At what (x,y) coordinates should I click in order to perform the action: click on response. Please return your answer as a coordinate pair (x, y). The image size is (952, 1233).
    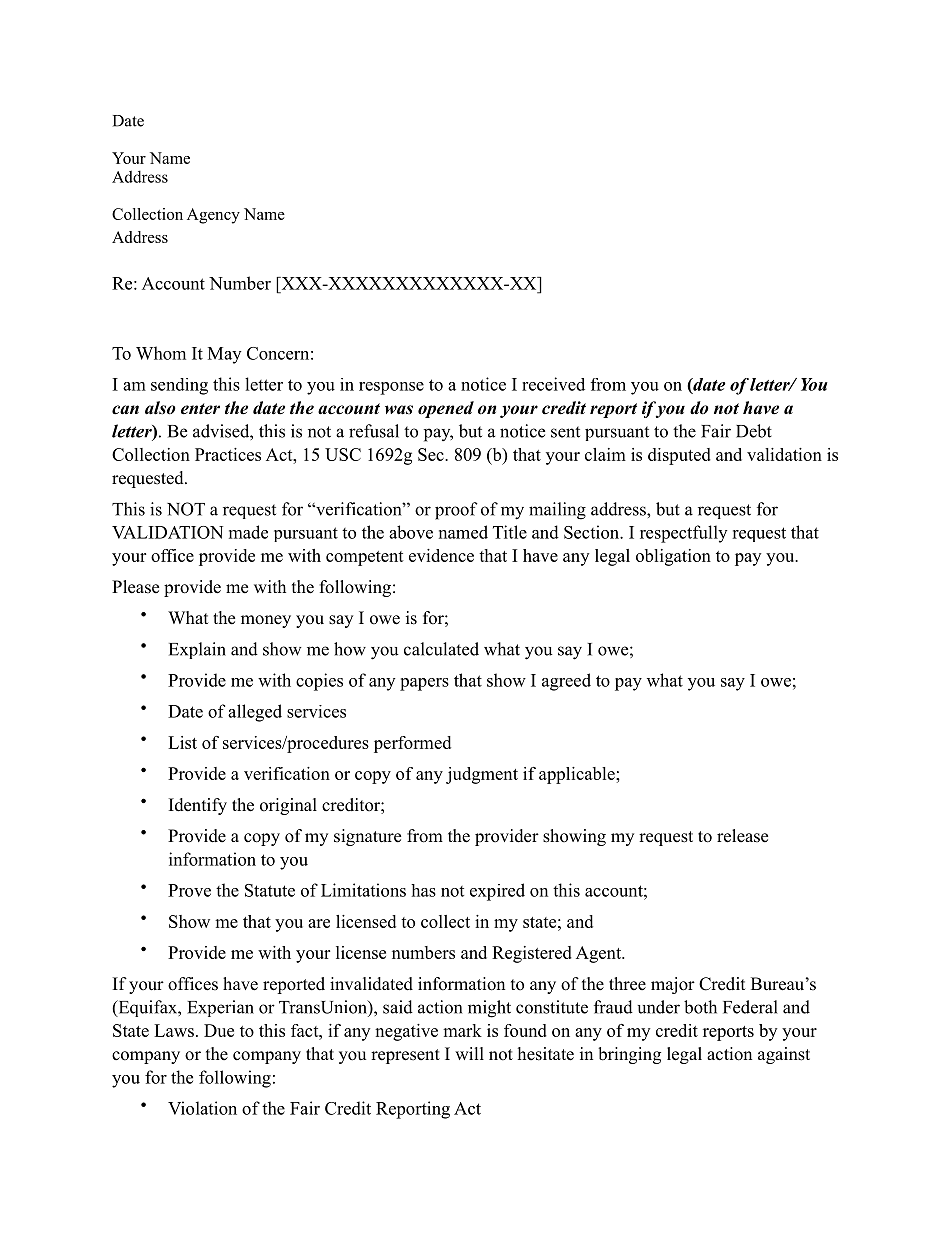
    Looking at the image, I should click on (391, 388).
